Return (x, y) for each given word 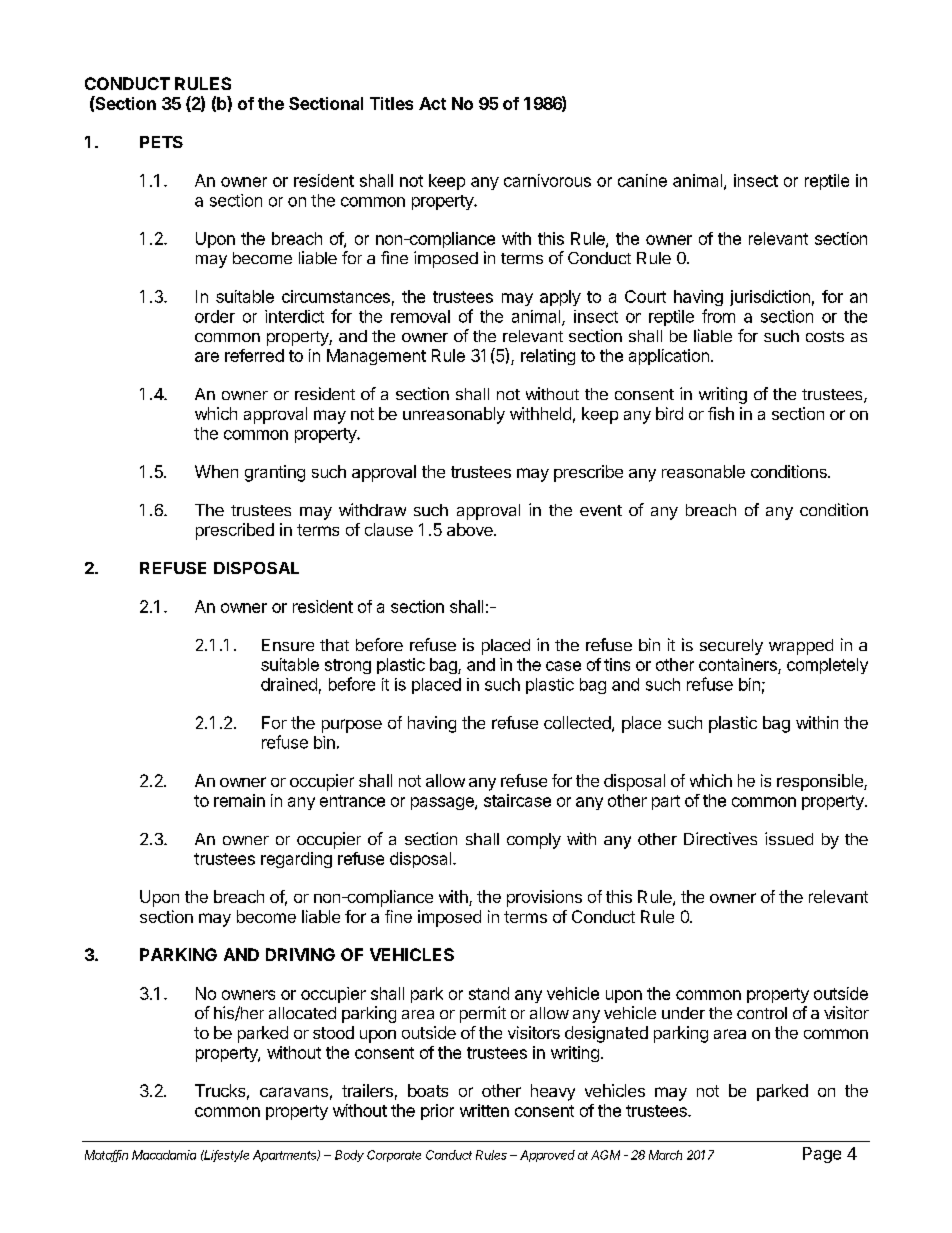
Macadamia (164, 1155)
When (216, 471)
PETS (161, 142)
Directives (720, 838)
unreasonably (454, 415)
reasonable (703, 471)
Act (432, 103)
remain (239, 800)
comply (534, 841)
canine (642, 180)
